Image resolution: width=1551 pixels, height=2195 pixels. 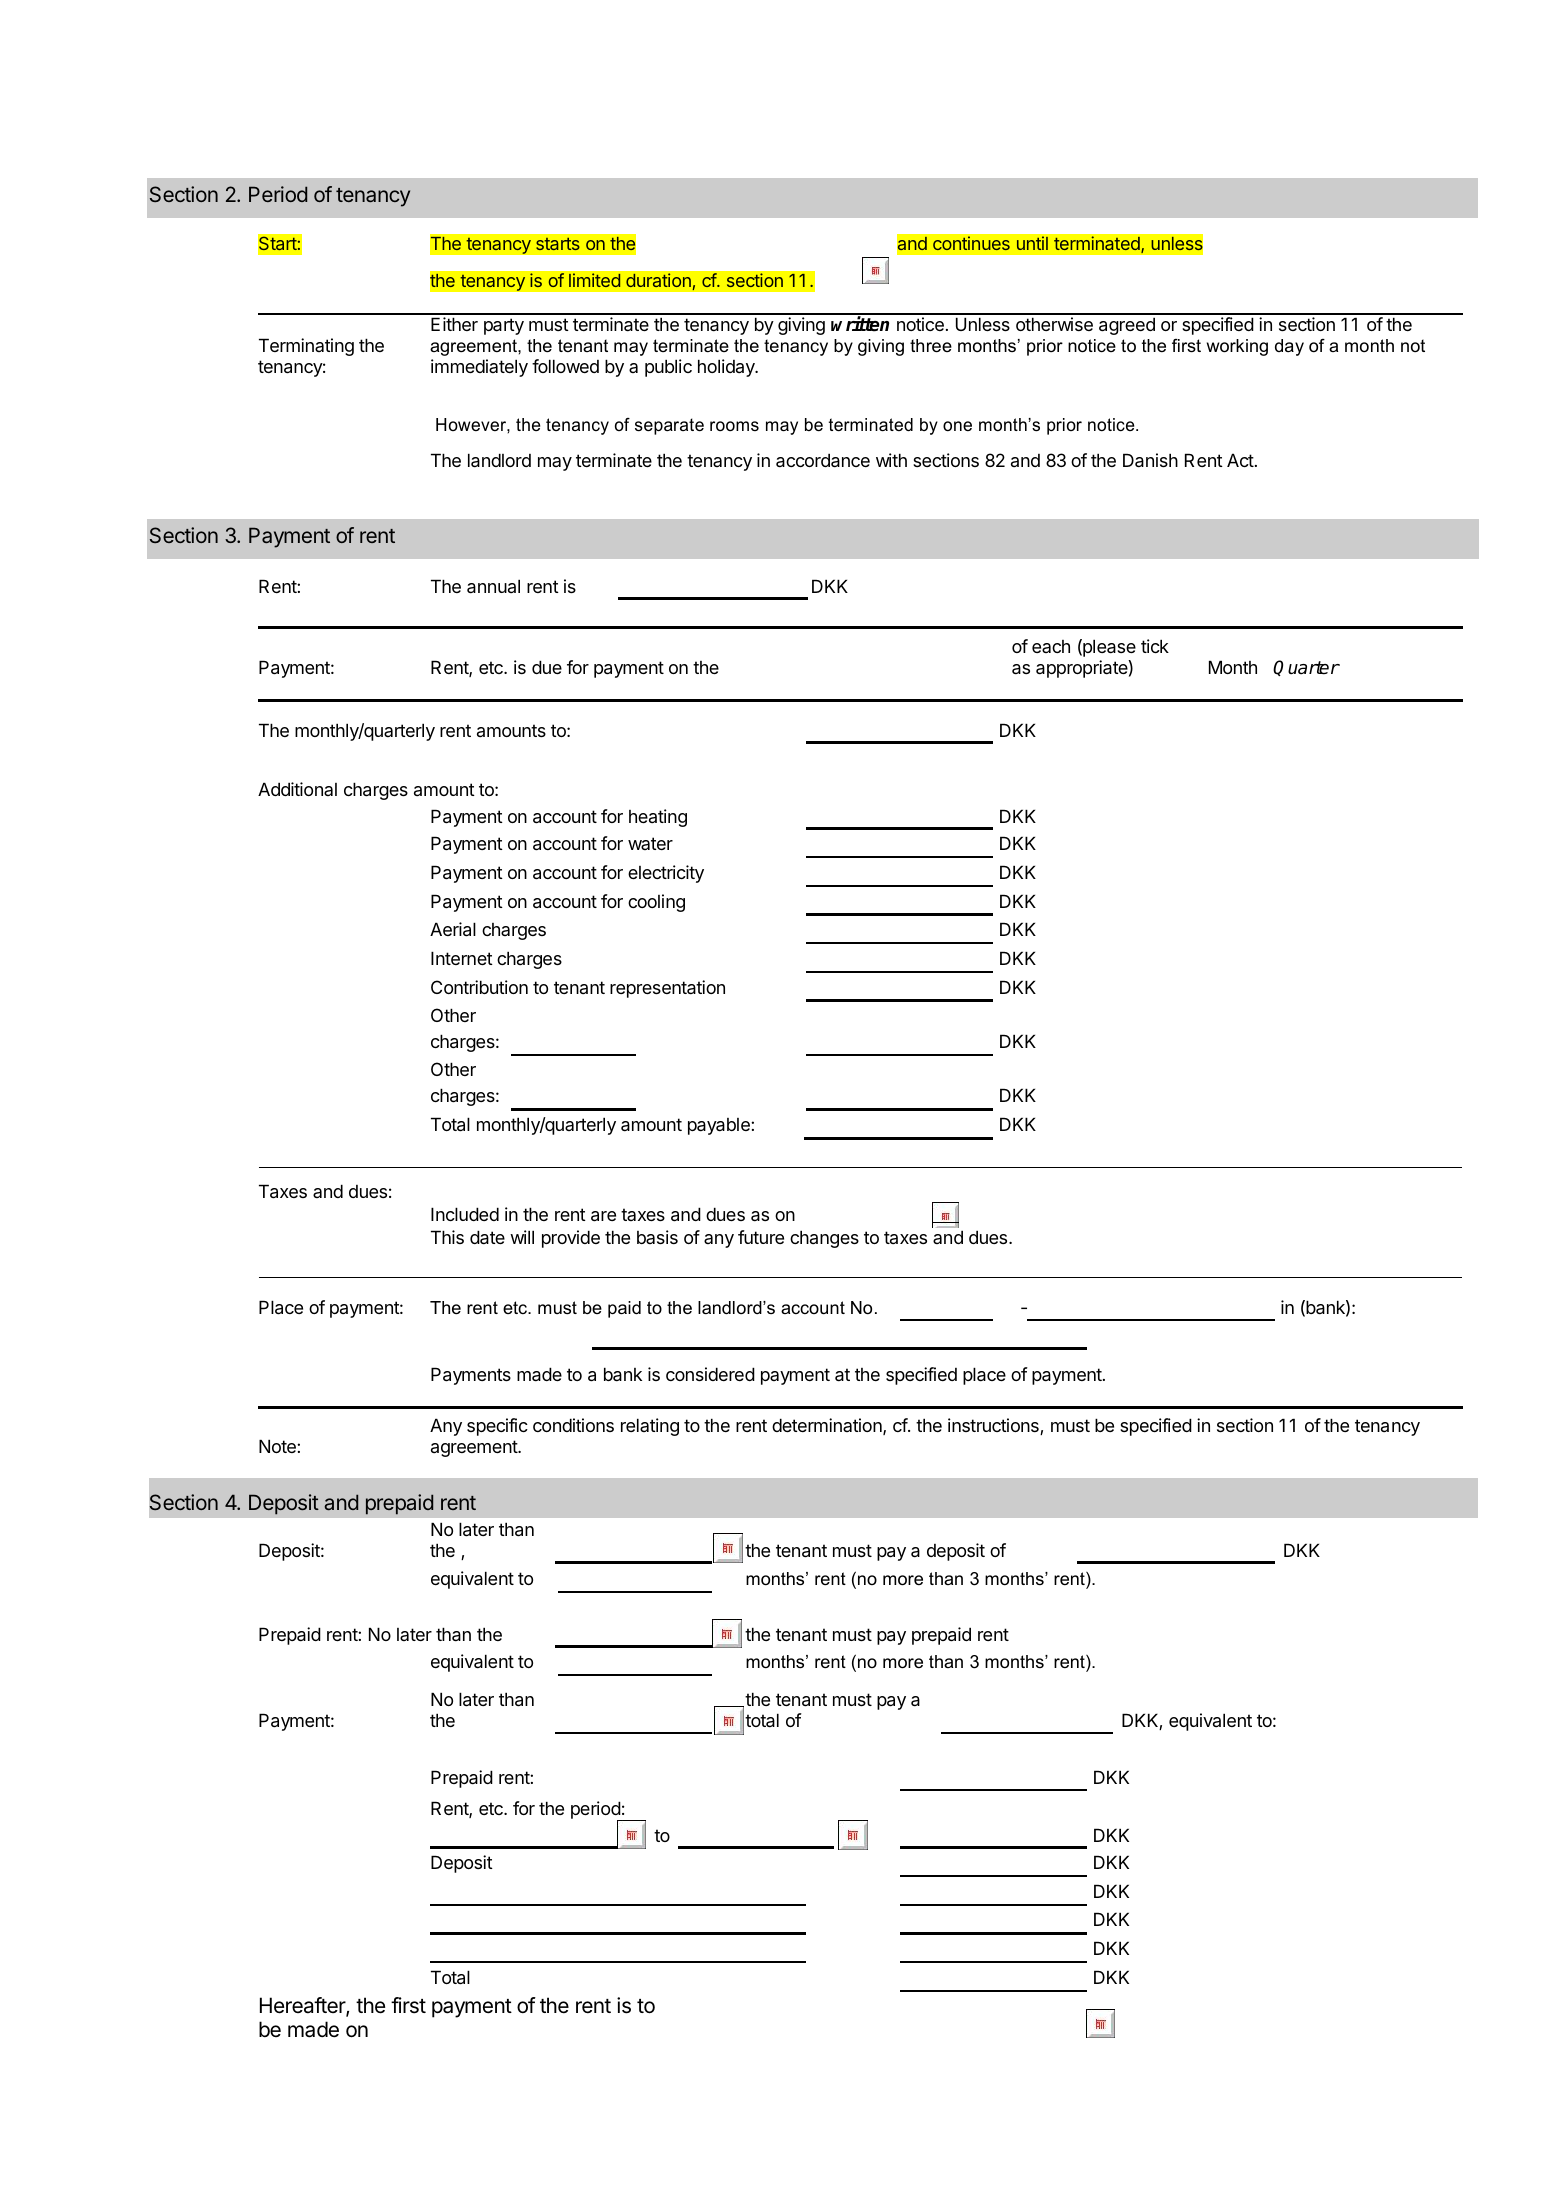 I want to click on considered, so click(x=710, y=1374).
